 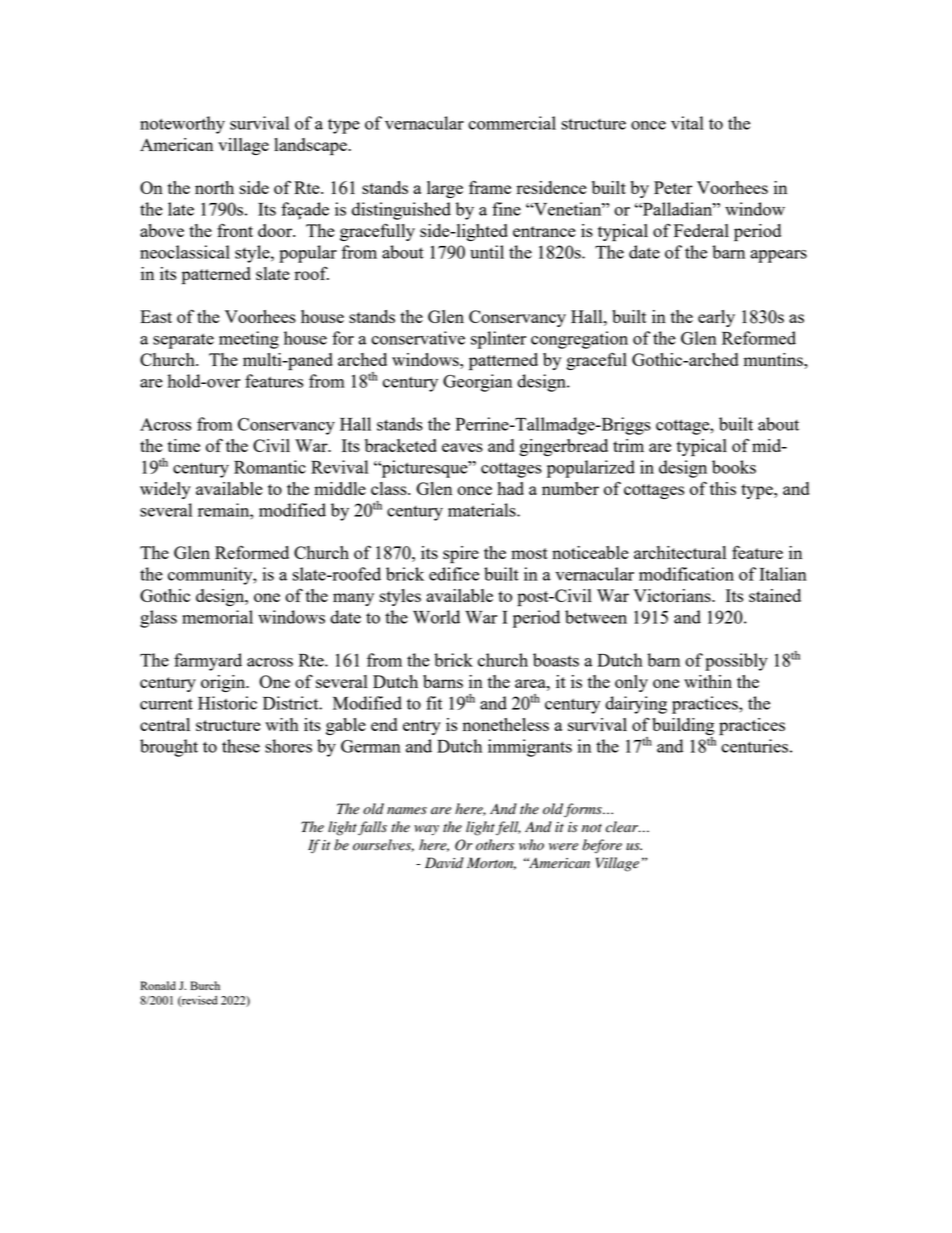 What do you see at coordinates (461, 555) in the screenshot?
I see `spire` at bounding box center [461, 555].
